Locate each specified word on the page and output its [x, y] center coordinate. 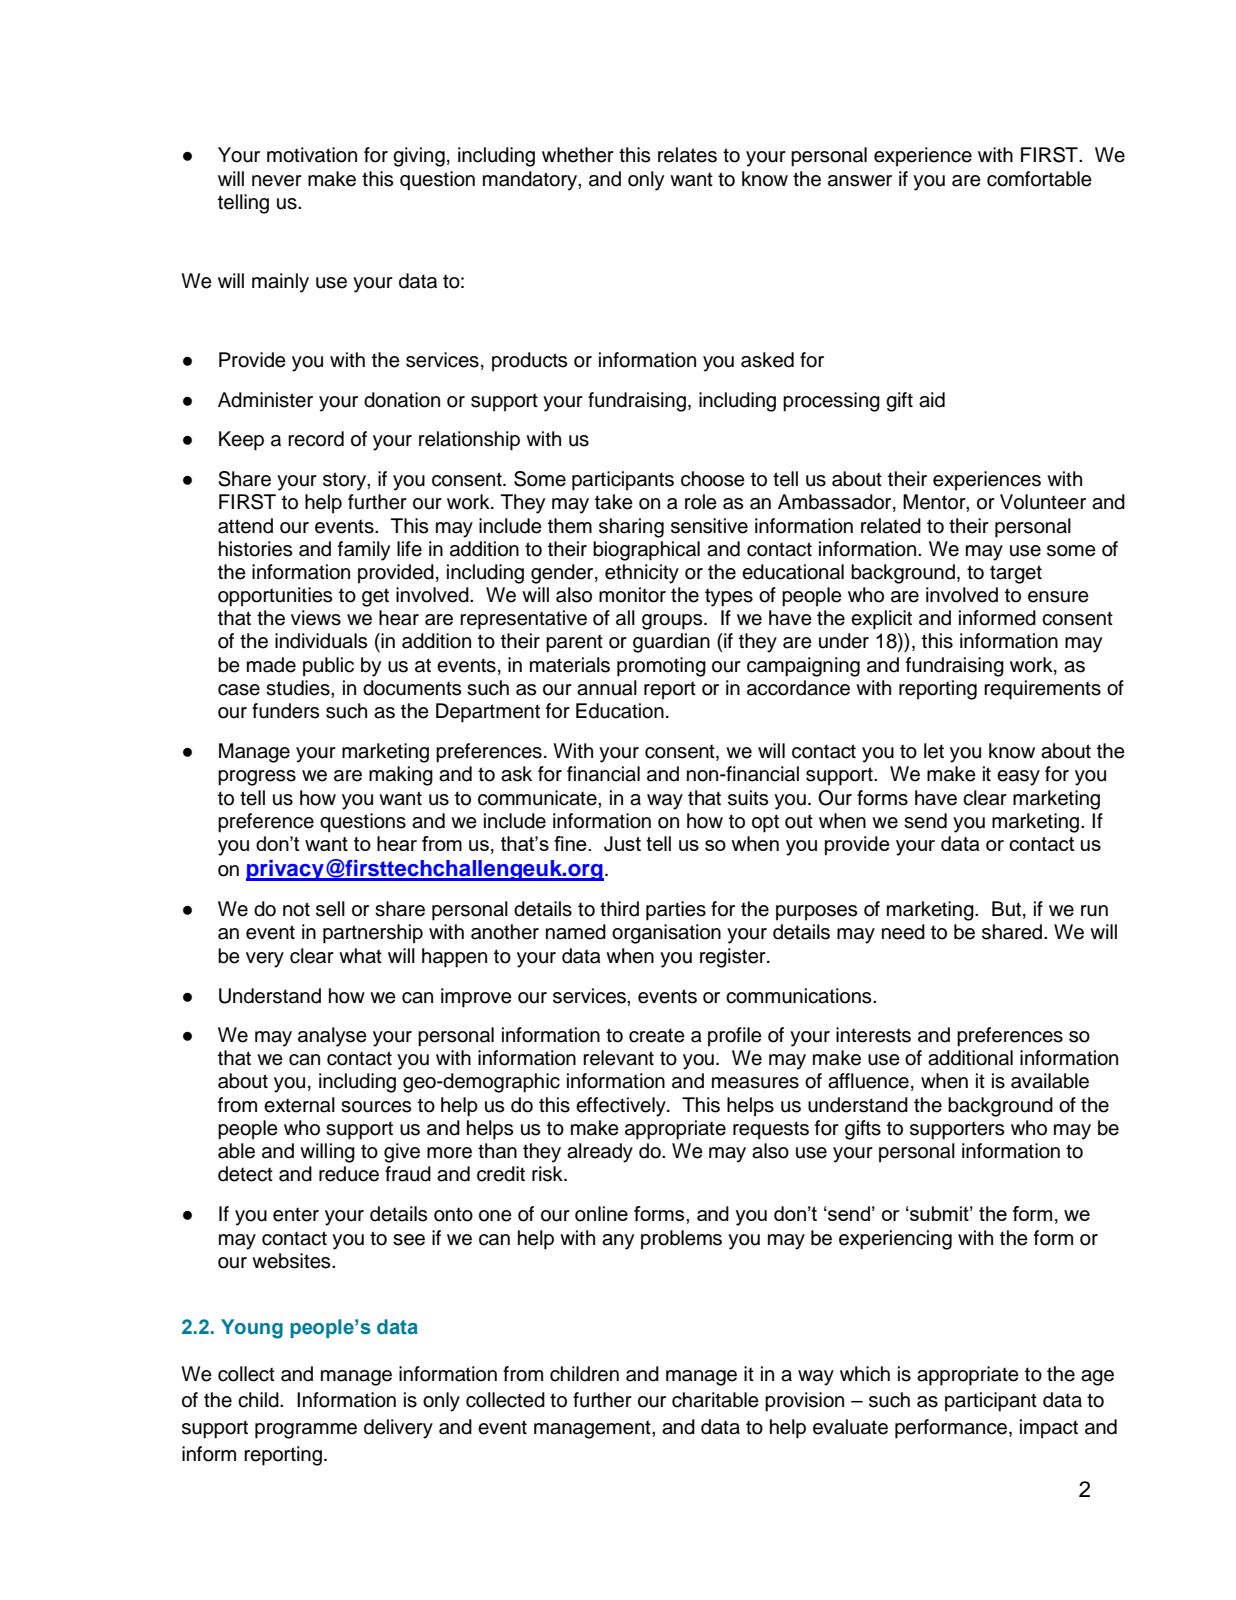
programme [306, 1431]
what [360, 956]
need [903, 932]
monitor [632, 595]
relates [687, 155]
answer [860, 181]
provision [804, 1402]
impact [1049, 1429]
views [316, 618]
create [657, 1035]
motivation [312, 155]
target [1016, 574]
